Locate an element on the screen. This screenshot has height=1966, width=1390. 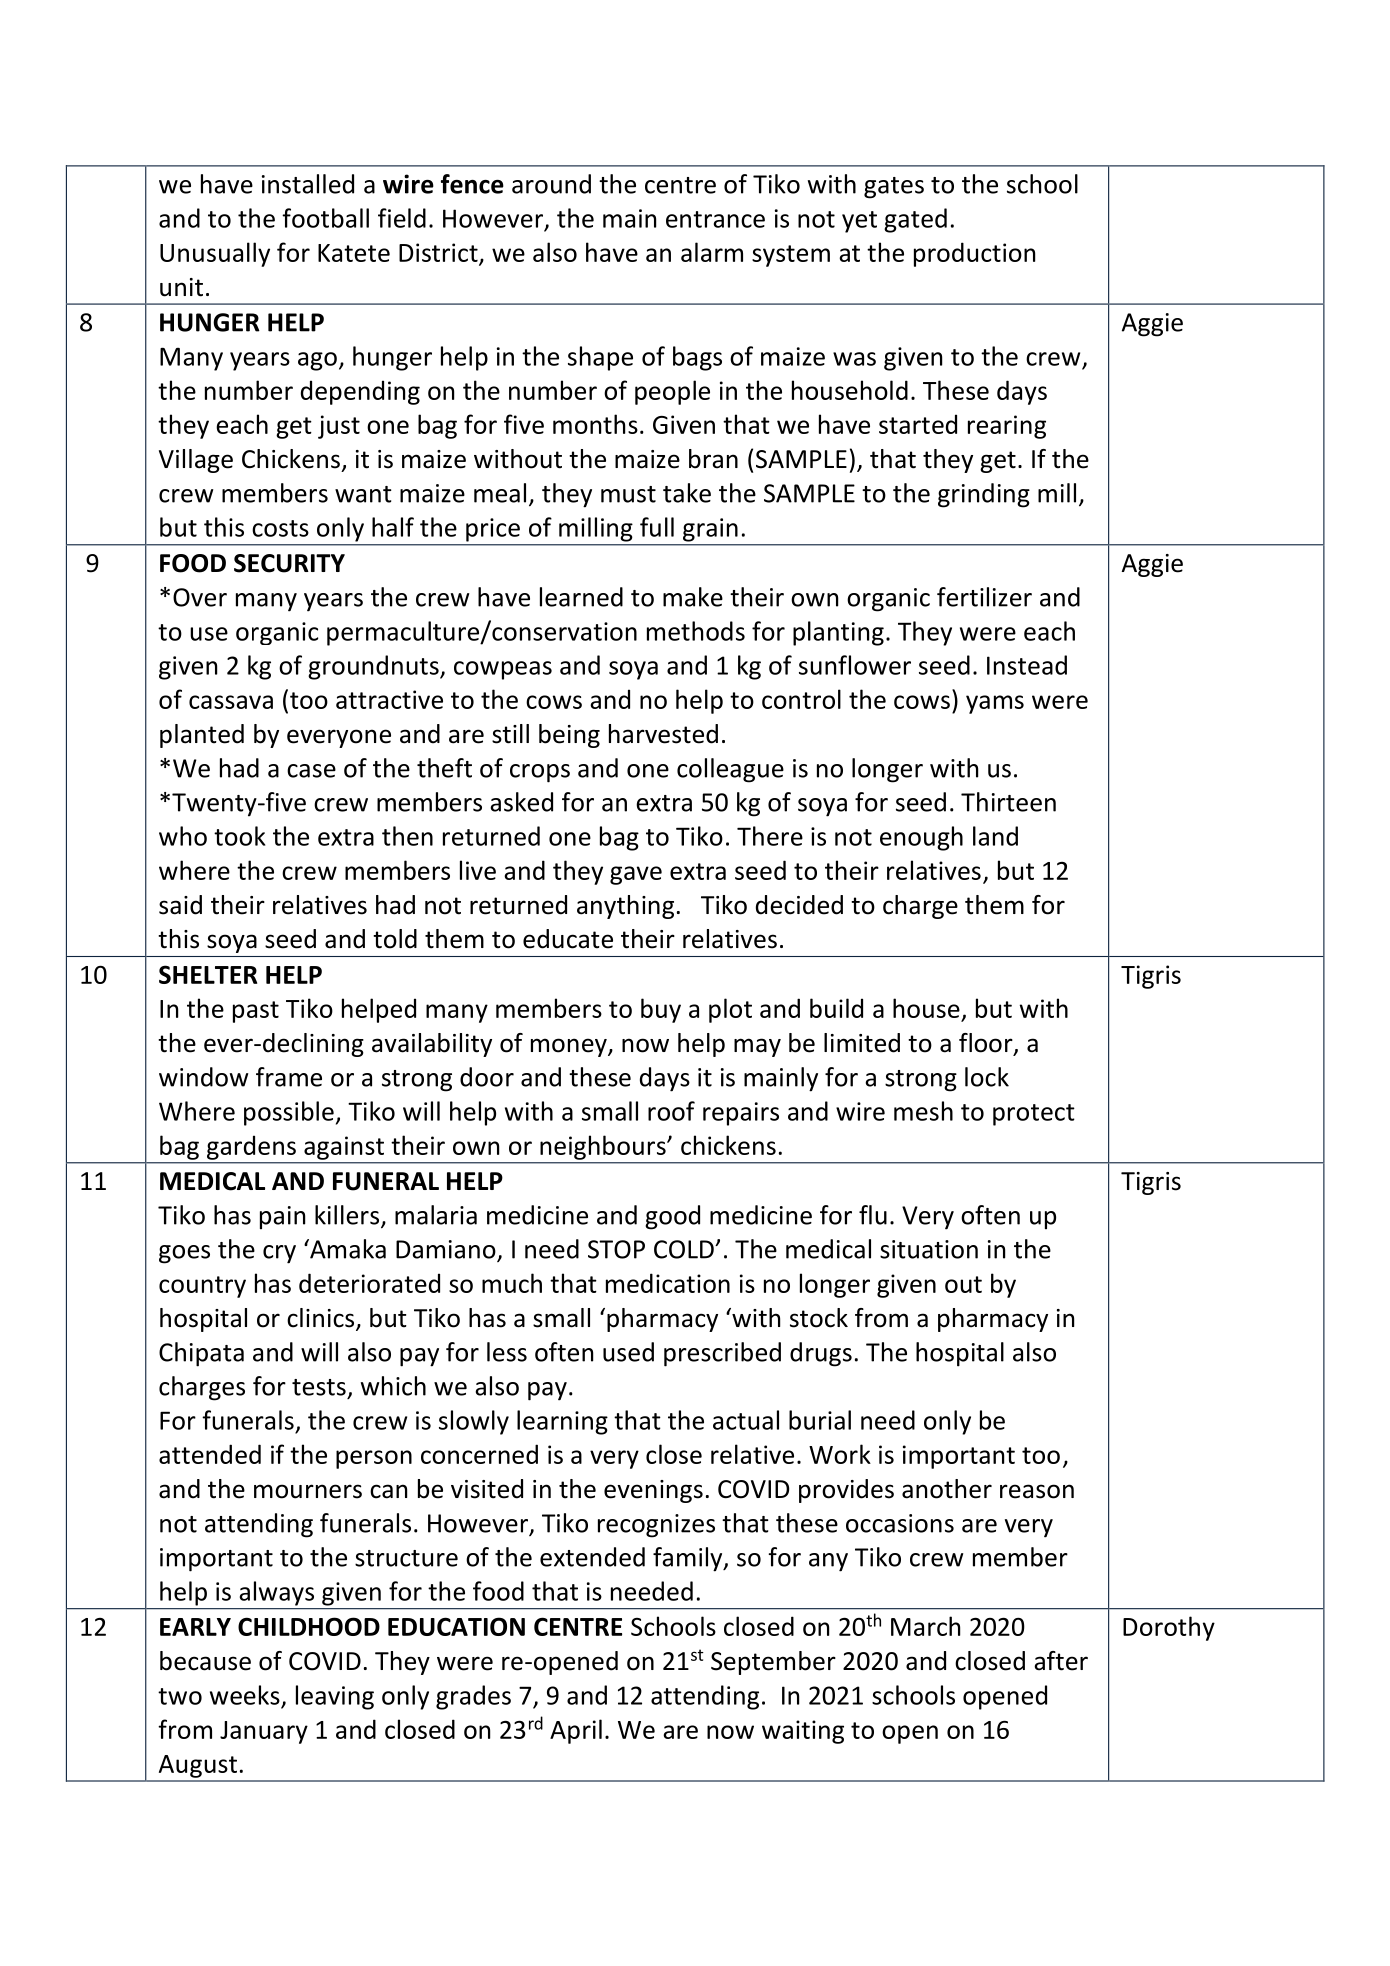
football is located at coordinates (325, 218).
